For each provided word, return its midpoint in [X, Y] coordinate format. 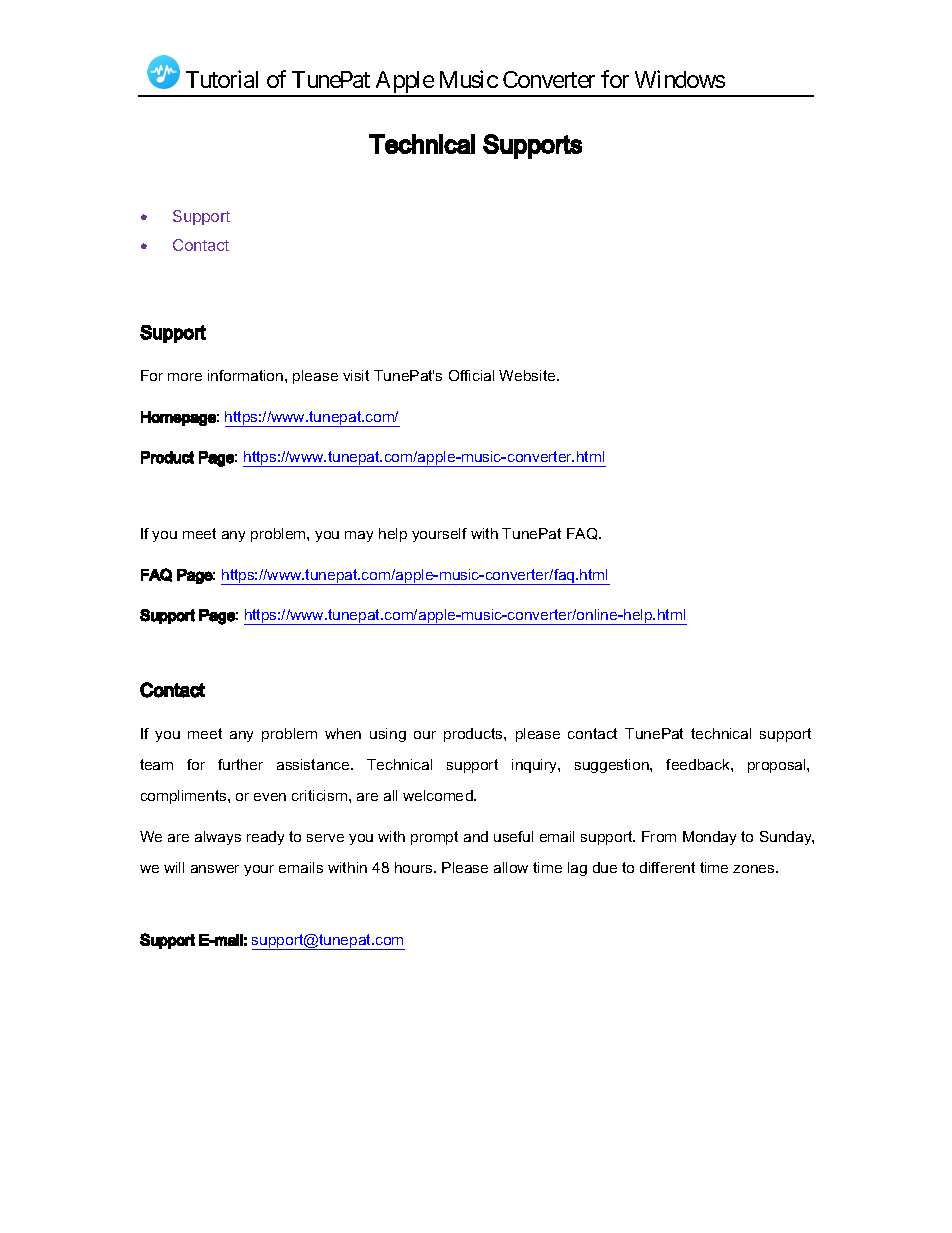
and [476, 836]
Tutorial [222, 79]
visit [356, 375]
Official [471, 375]
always [218, 838]
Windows [680, 79]
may [359, 536]
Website [528, 375]
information [247, 375]
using [388, 735]
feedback [699, 764]
